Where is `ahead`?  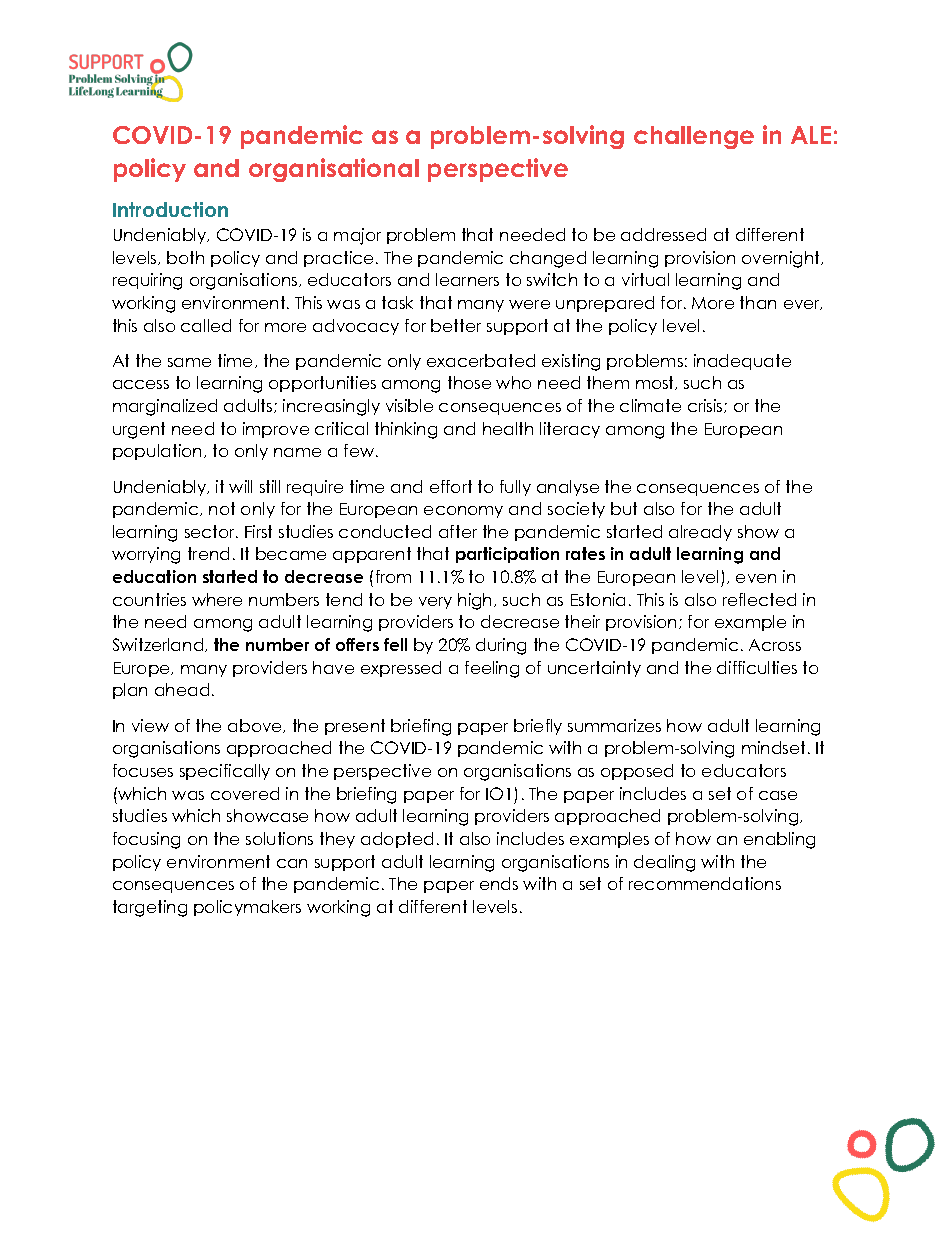 ahead is located at coordinates (182, 689).
